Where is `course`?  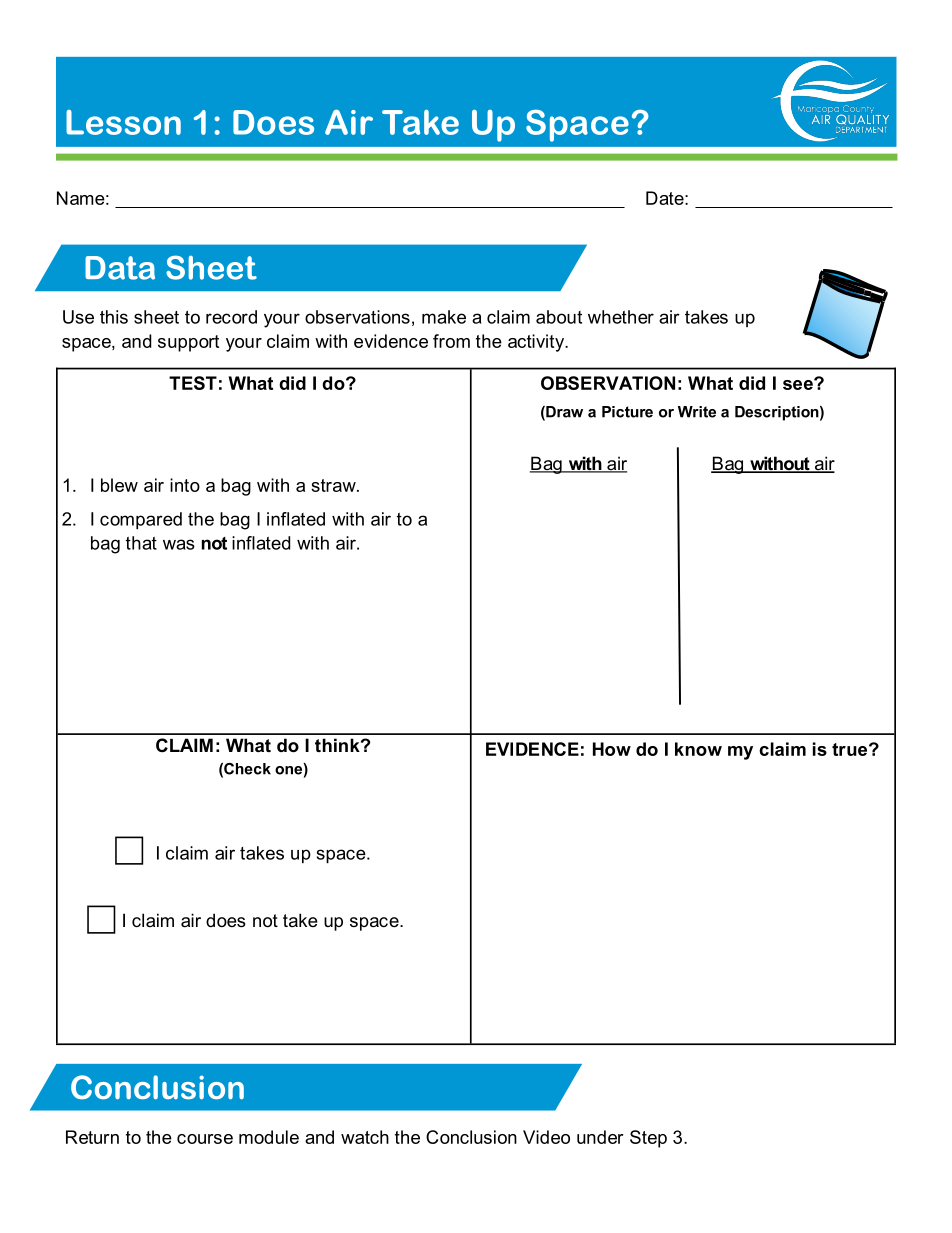 course is located at coordinates (205, 1139).
